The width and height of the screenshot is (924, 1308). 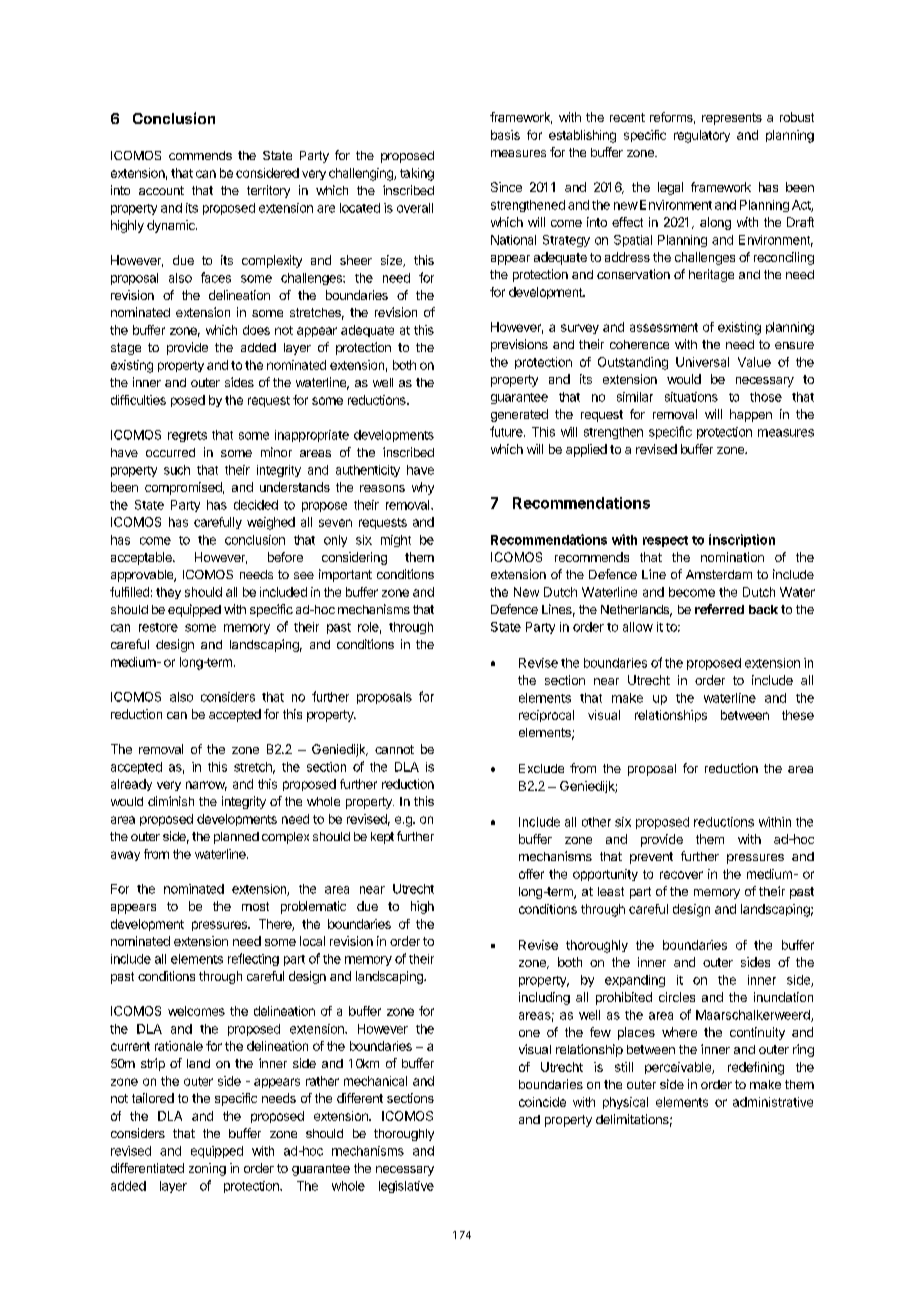 What do you see at coordinates (505, 135) in the screenshot?
I see `basis` at bounding box center [505, 135].
